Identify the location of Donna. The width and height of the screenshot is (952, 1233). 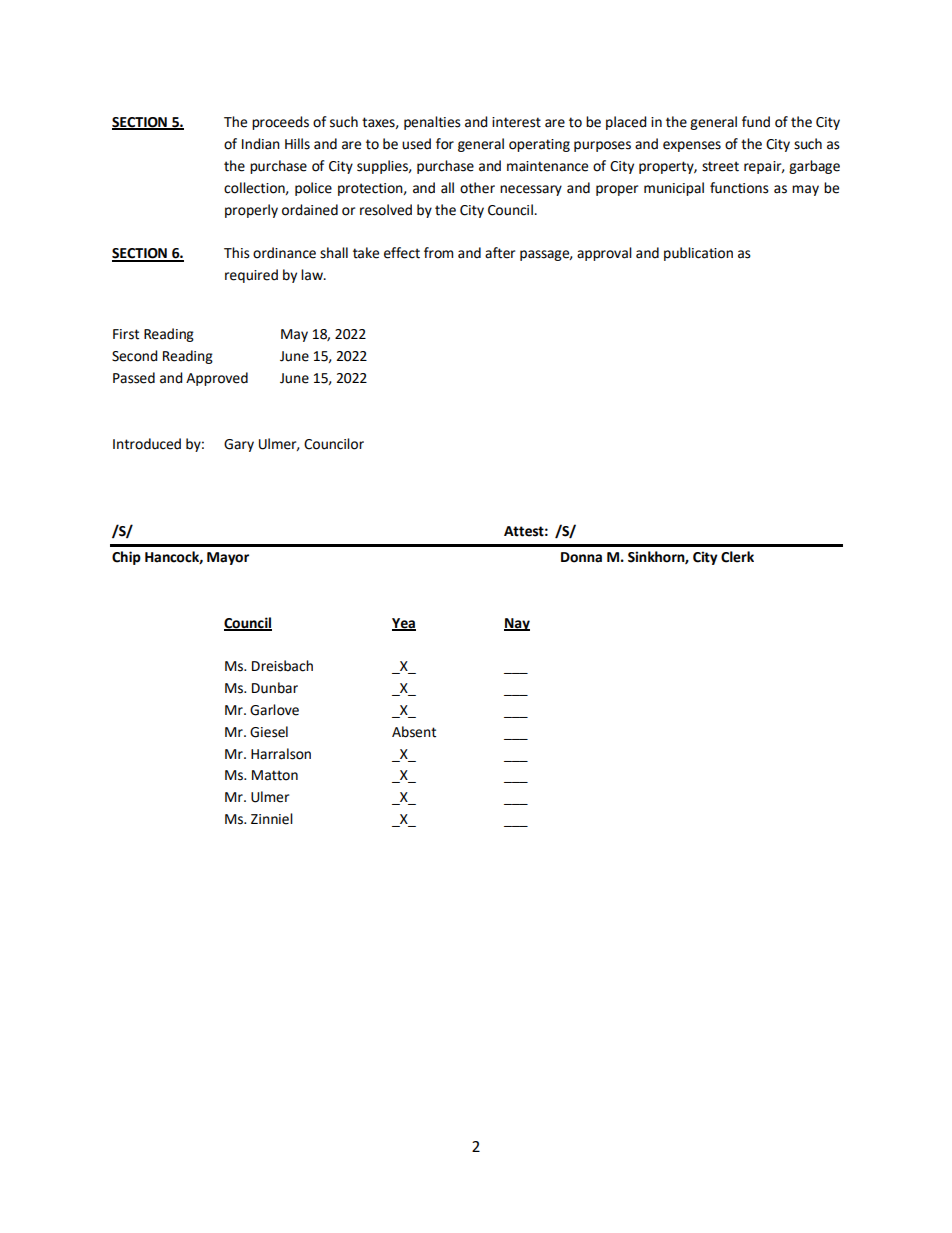
(581, 557).
